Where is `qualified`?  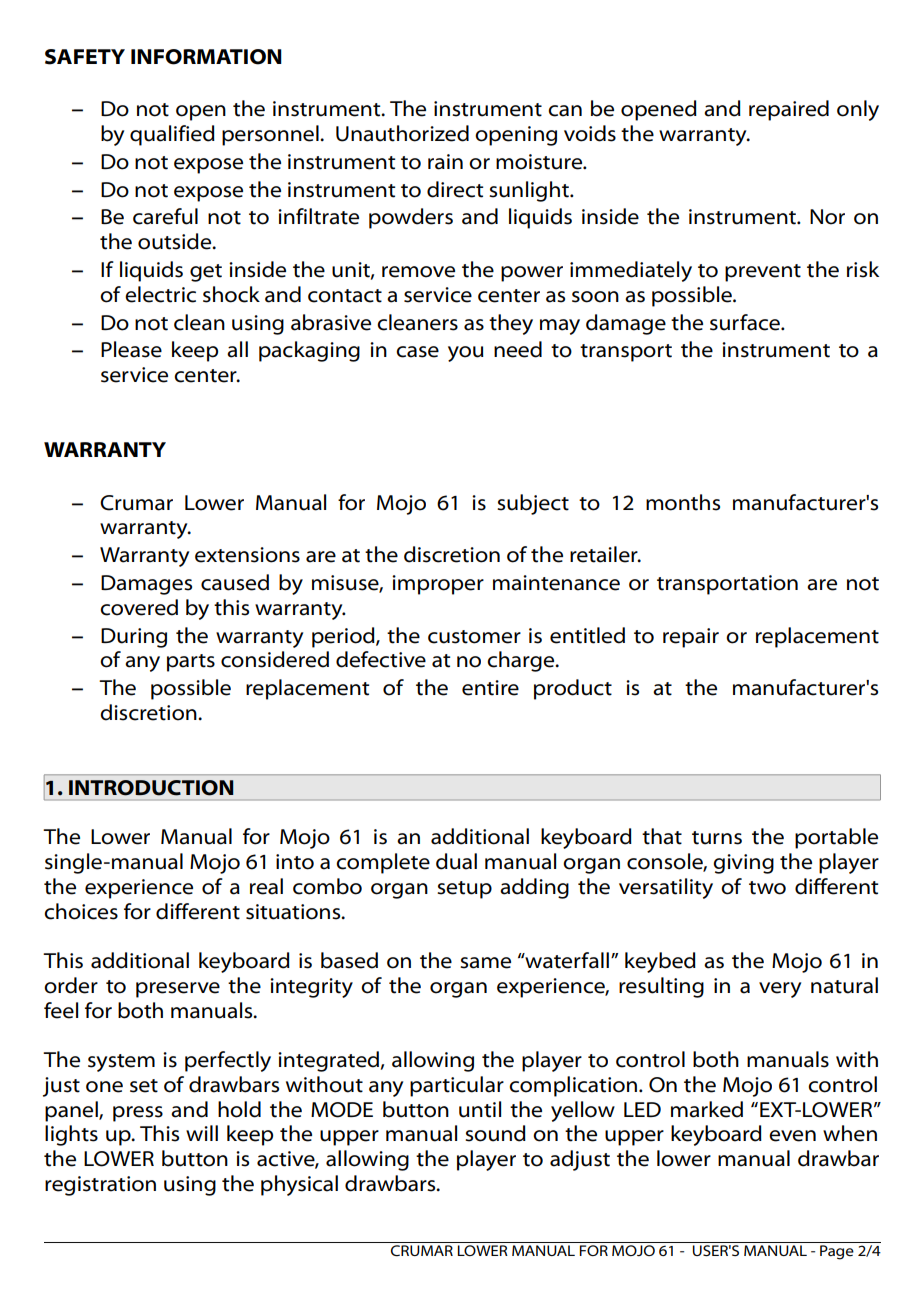 qualified is located at coordinates (172, 135).
